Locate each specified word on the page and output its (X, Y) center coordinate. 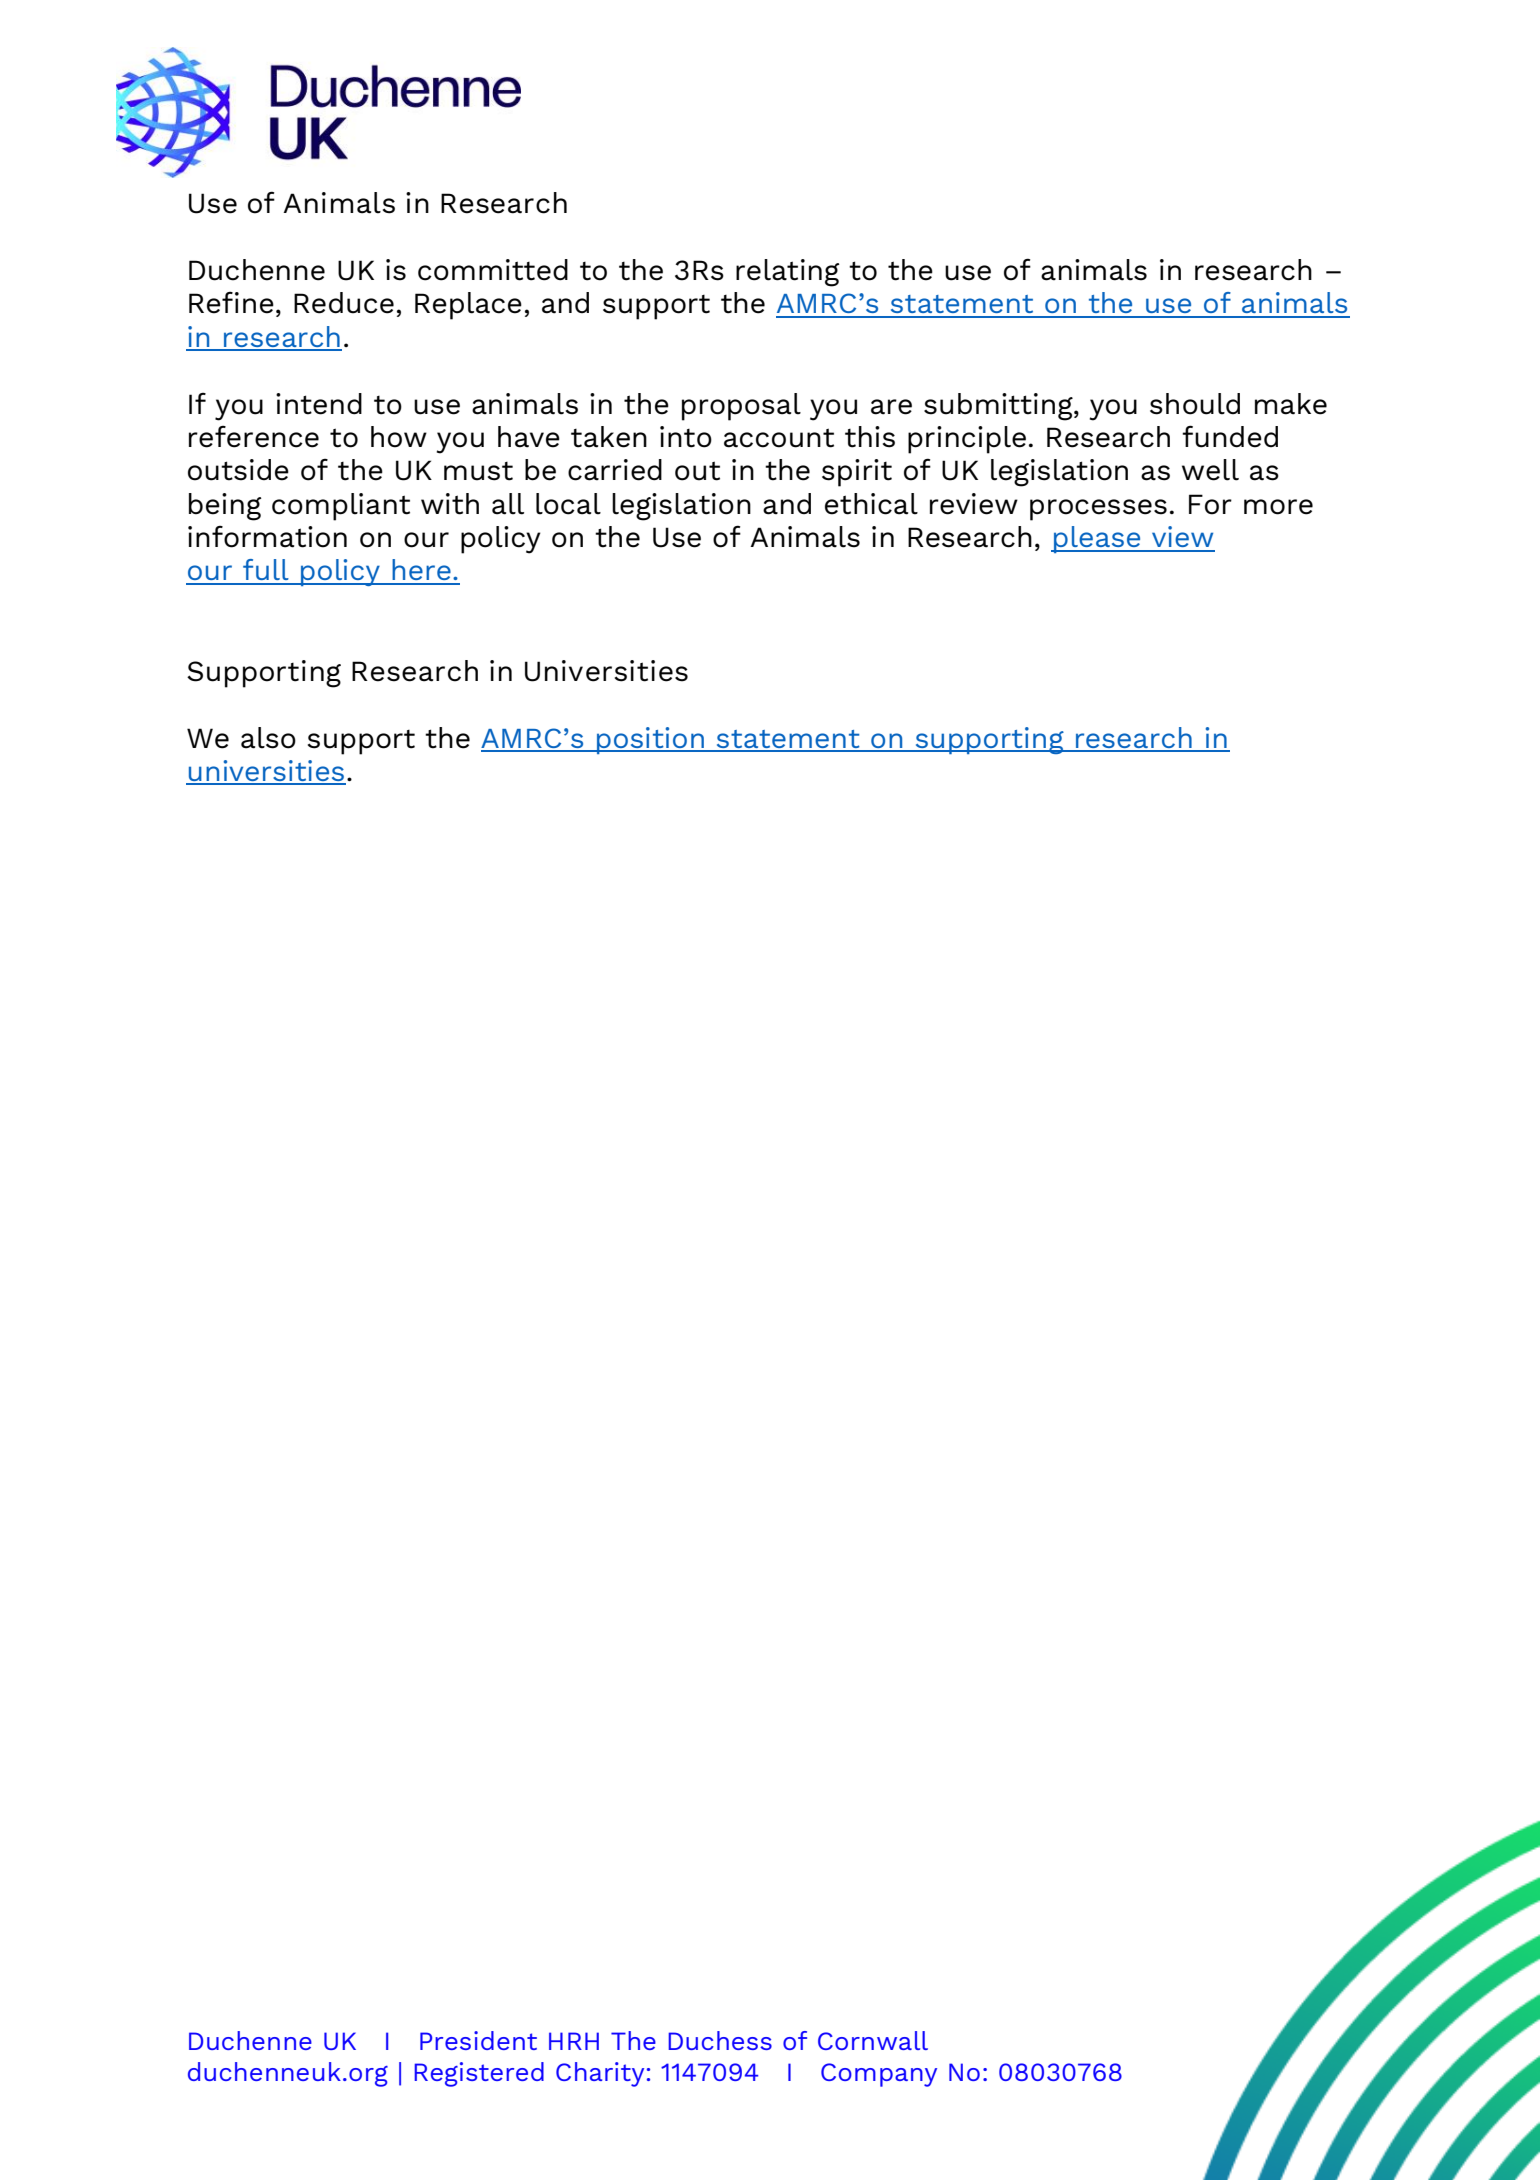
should (1195, 404)
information (267, 537)
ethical (871, 504)
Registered (479, 2074)
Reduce (344, 303)
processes (1098, 510)
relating (788, 273)
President (478, 2040)
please (1097, 539)
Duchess (720, 2040)
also (268, 738)
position (650, 740)
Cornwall (873, 2040)
